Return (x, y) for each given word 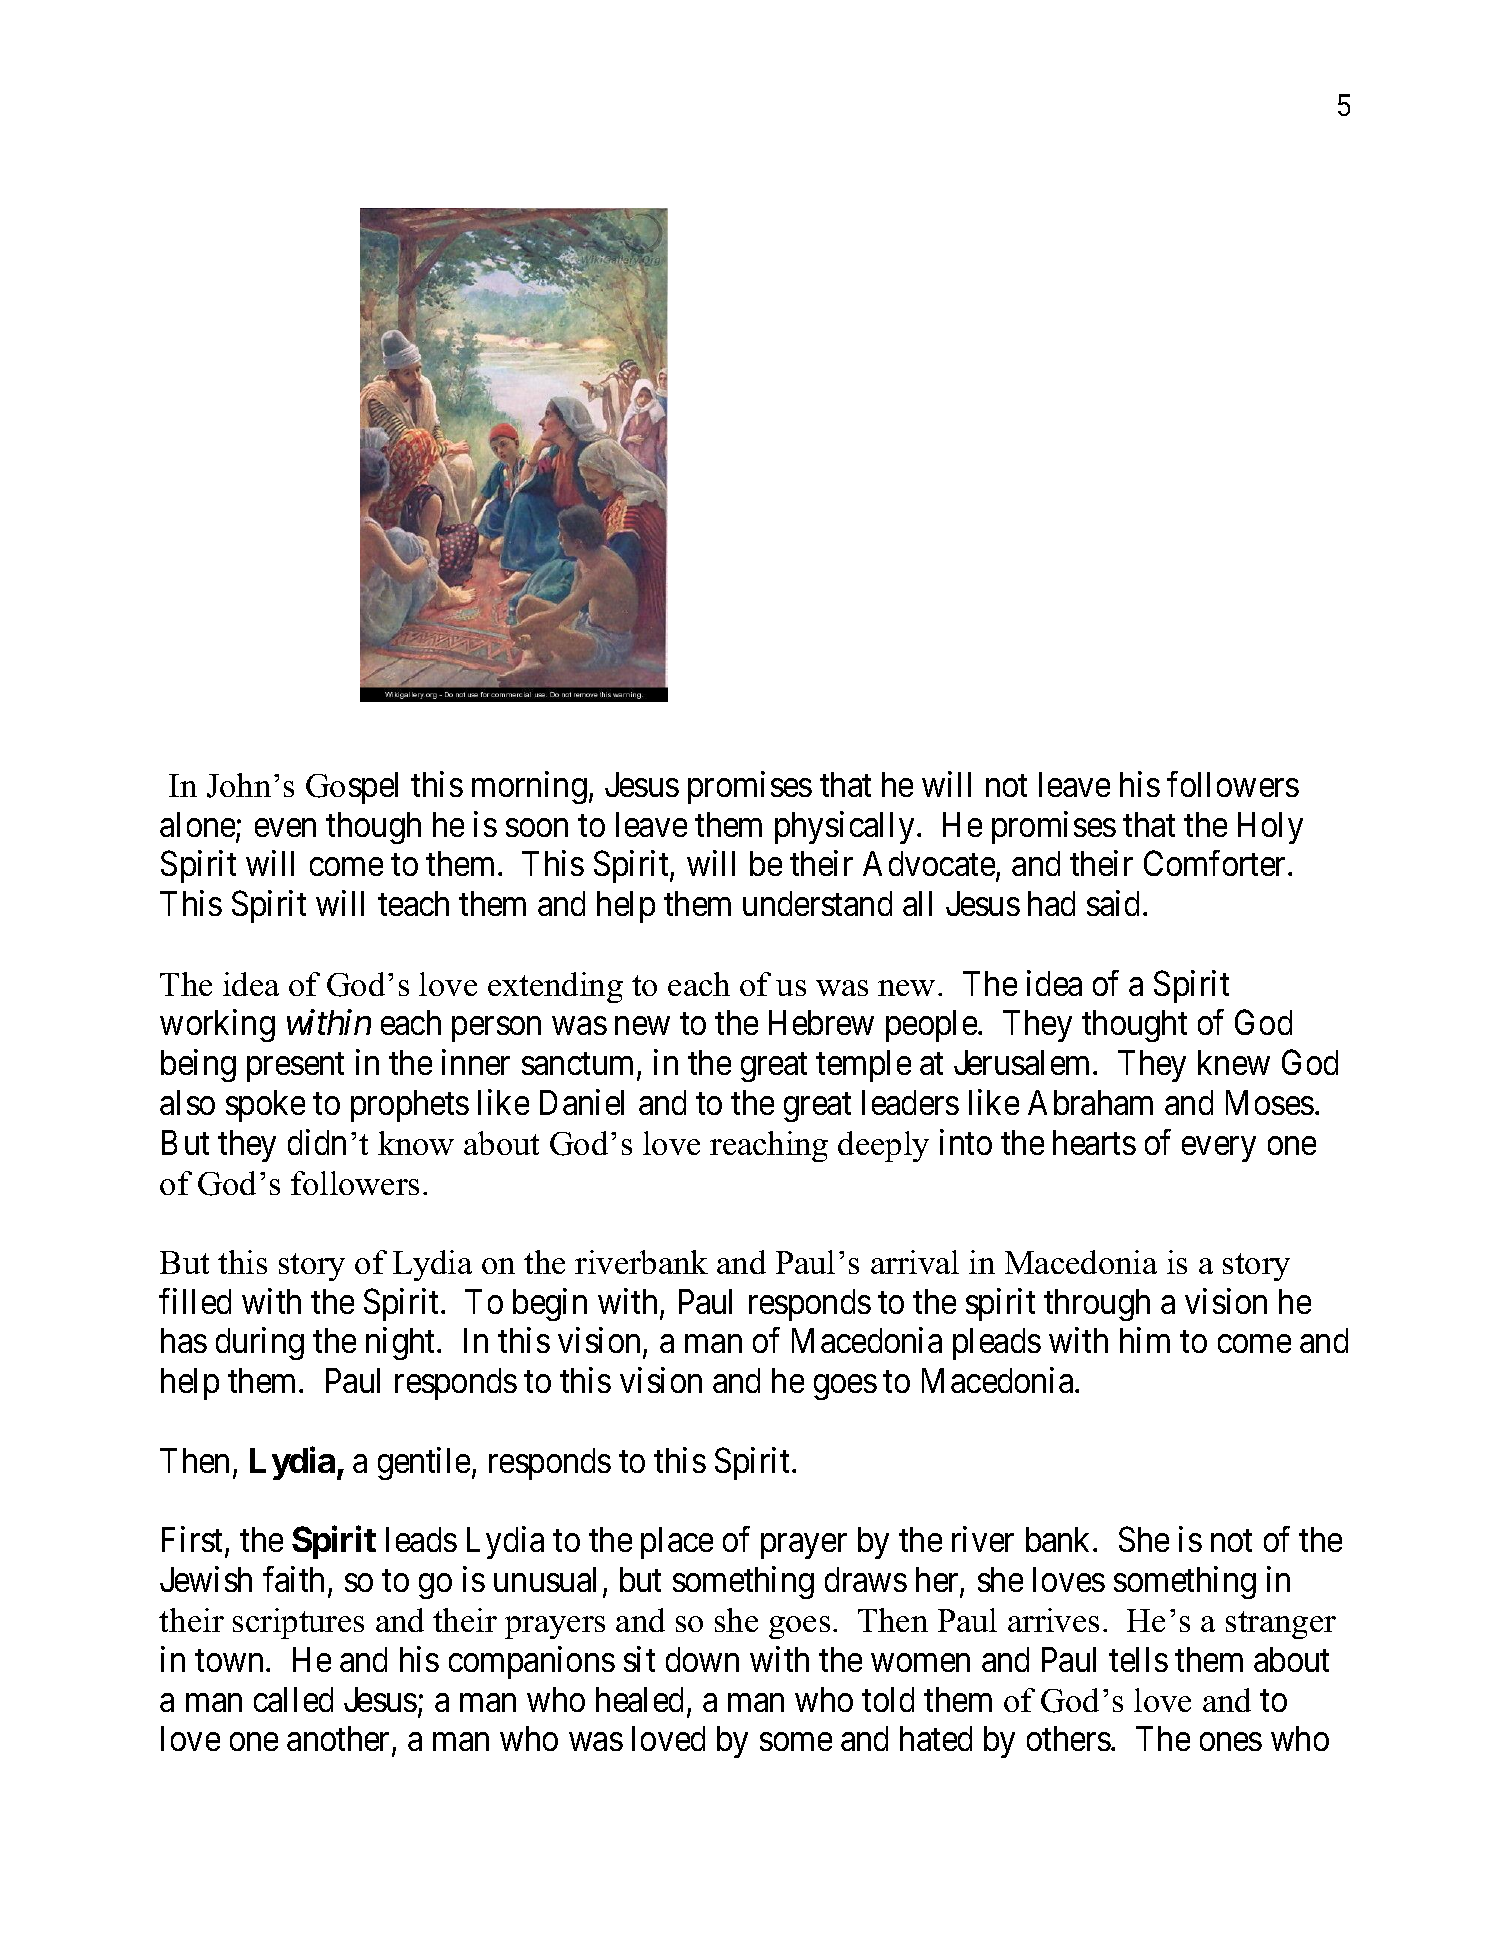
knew (1234, 1062)
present (295, 1067)
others (1069, 1738)
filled (195, 1301)
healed (639, 1699)
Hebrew (821, 1022)
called (293, 1699)
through (1097, 1305)
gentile (424, 1463)
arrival (915, 1262)
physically (844, 827)
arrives (1053, 1620)
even (285, 828)
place (677, 1543)
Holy (1270, 828)
